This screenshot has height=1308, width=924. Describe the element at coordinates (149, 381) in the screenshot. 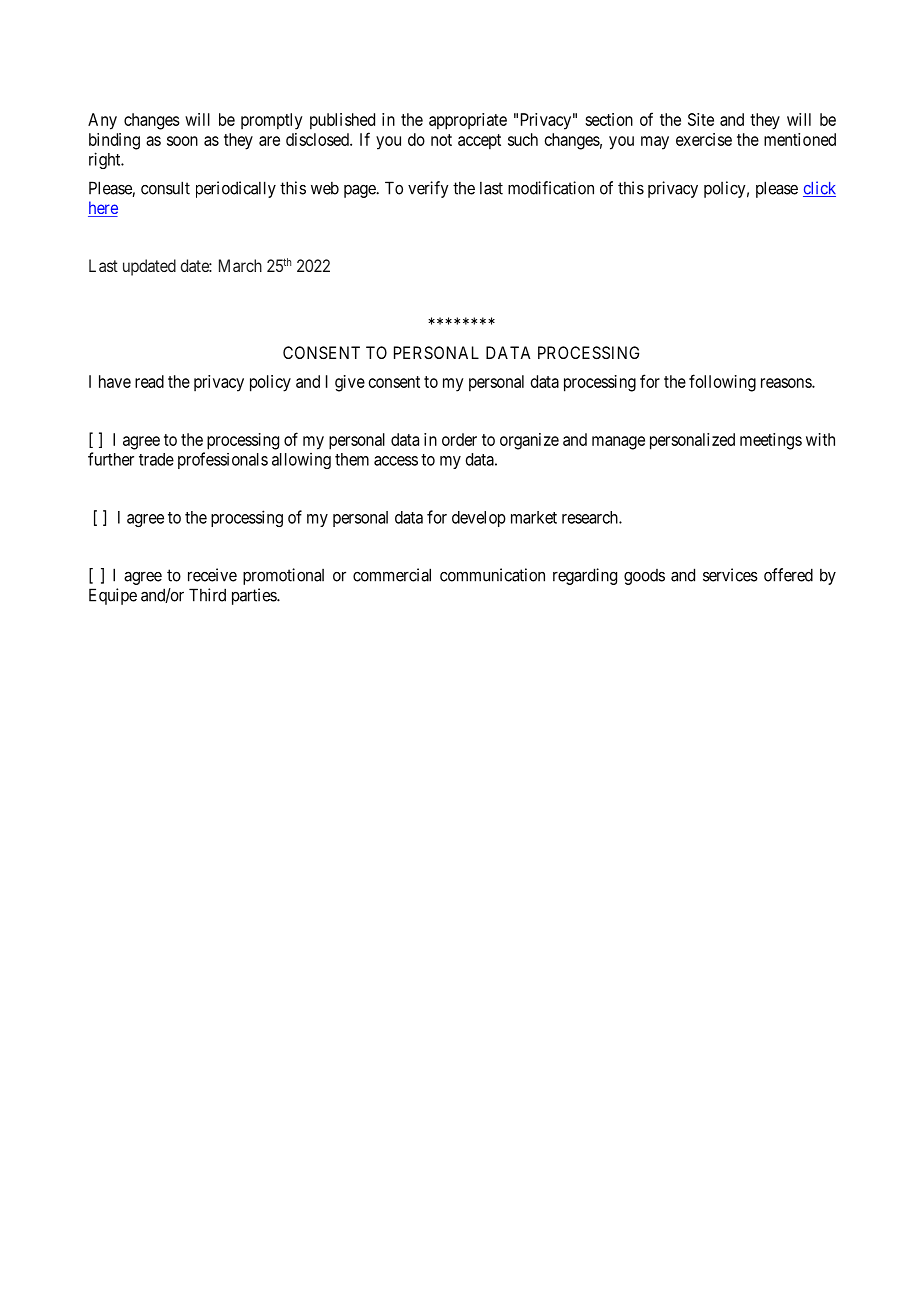

I see `read` at that location.
